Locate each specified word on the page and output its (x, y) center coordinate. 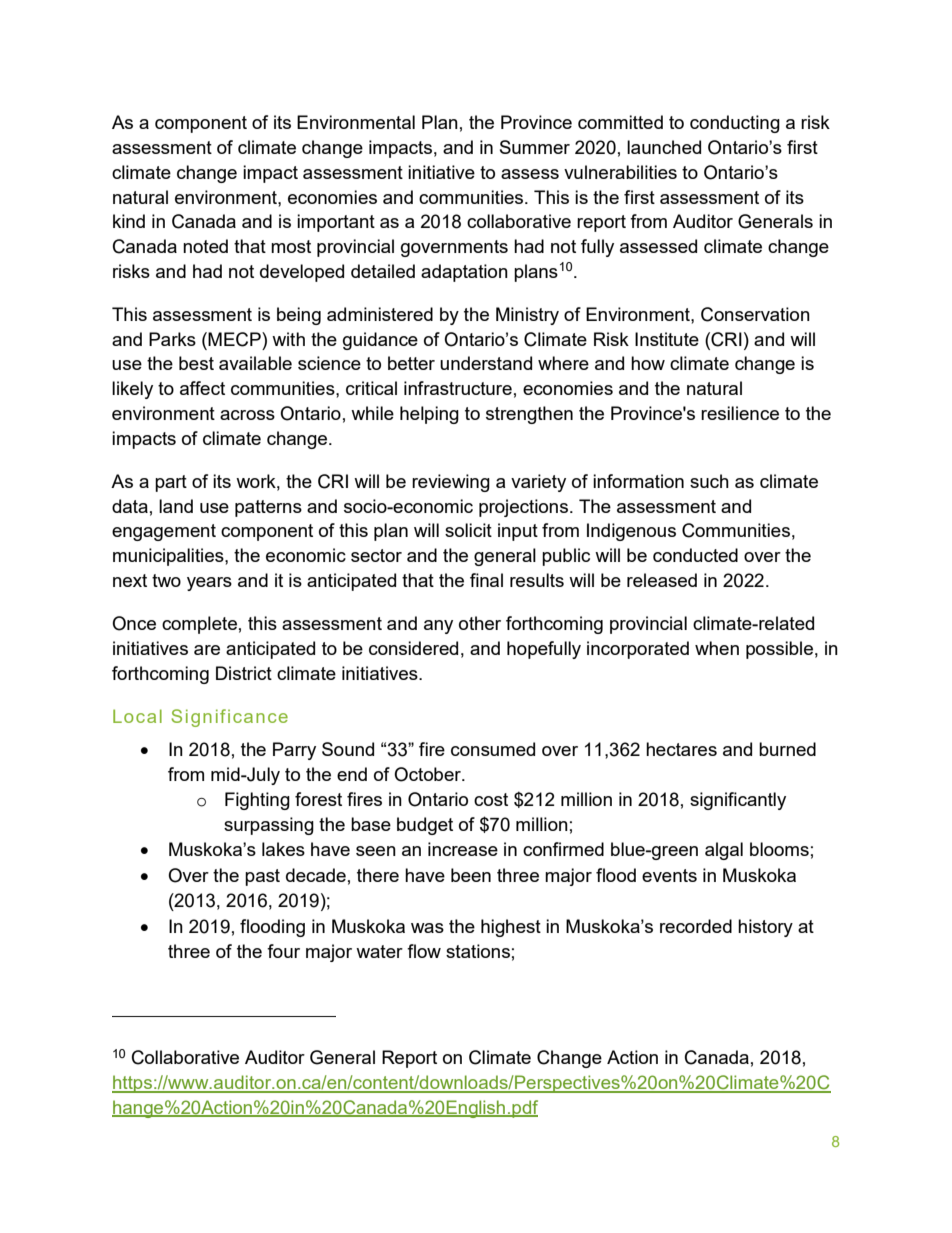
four (283, 951)
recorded (696, 926)
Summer (535, 147)
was (427, 928)
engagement (164, 532)
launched (664, 147)
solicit (468, 530)
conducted (695, 555)
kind (129, 221)
